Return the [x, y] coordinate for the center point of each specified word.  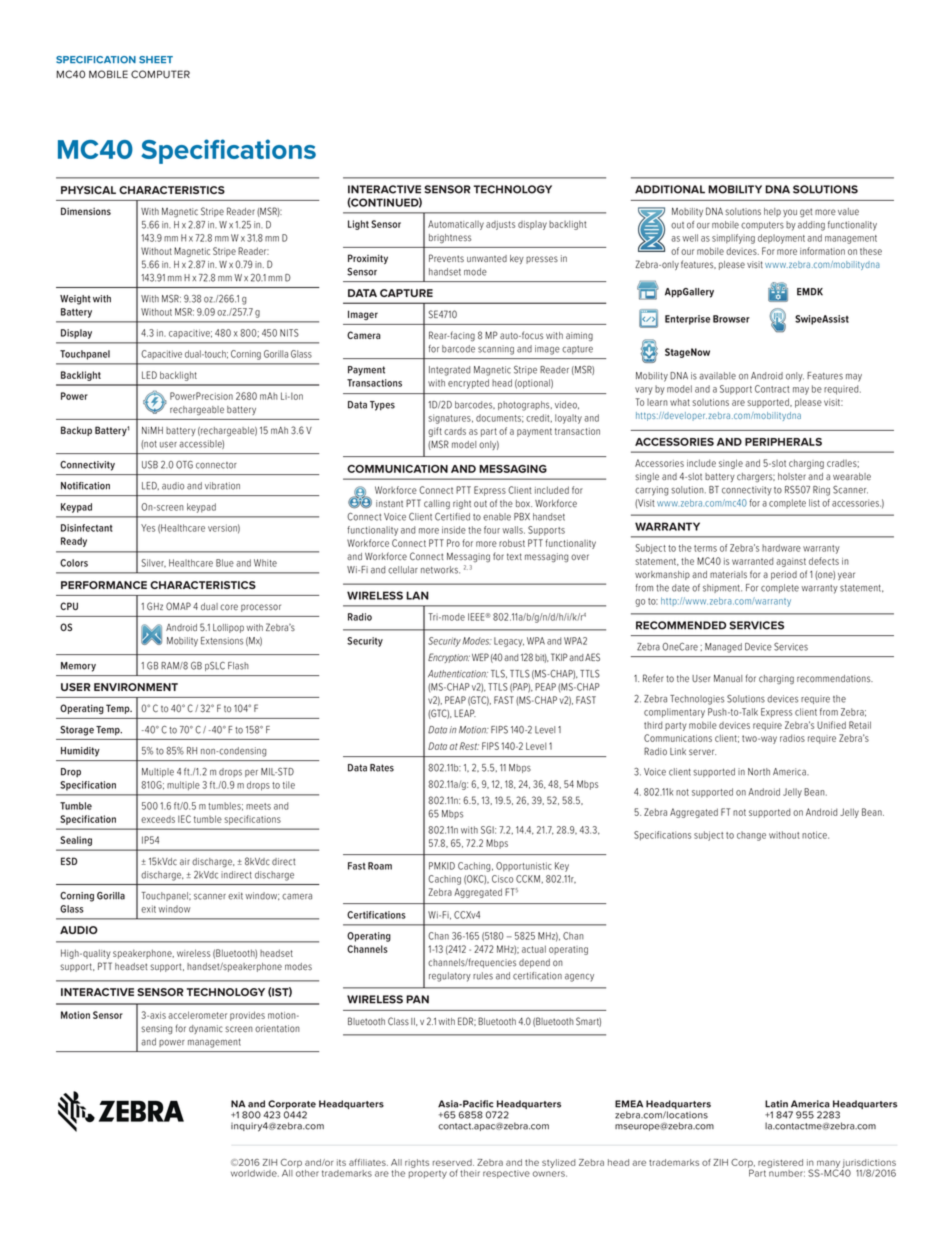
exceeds [158, 819]
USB [150, 465]
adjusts [500, 225]
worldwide [255, 1173]
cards [455, 431]
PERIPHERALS [783, 442]
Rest [469, 746]
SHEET [156, 60]
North [759, 772]
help [772, 212]
